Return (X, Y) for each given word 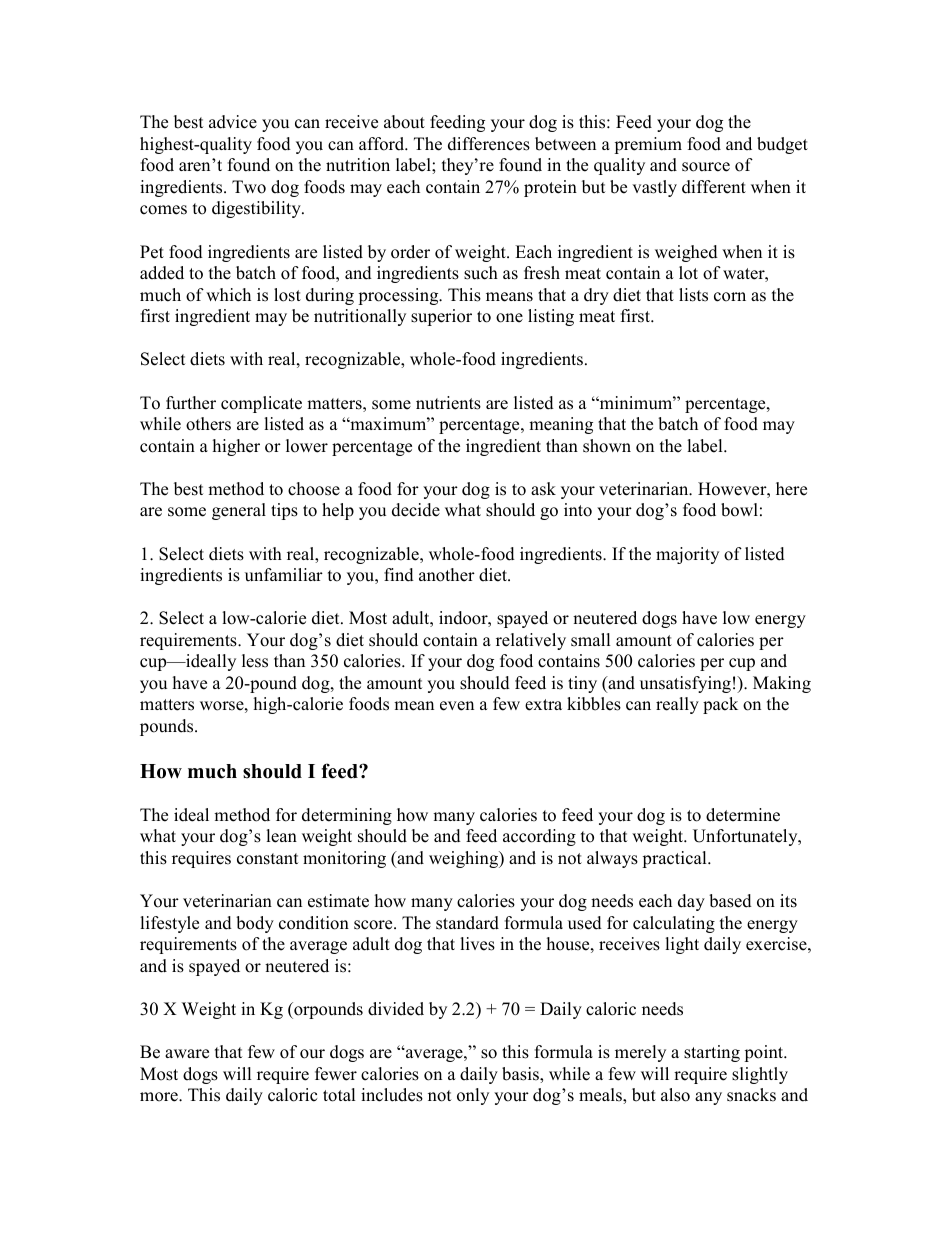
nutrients (448, 403)
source (706, 167)
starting (712, 1053)
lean (281, 836)
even (457, 706)
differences (489, 144)
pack (720, 705)
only (473, 1096)
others (208, 424)
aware (187, 1054)
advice (233, 122)
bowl (739, 510)
